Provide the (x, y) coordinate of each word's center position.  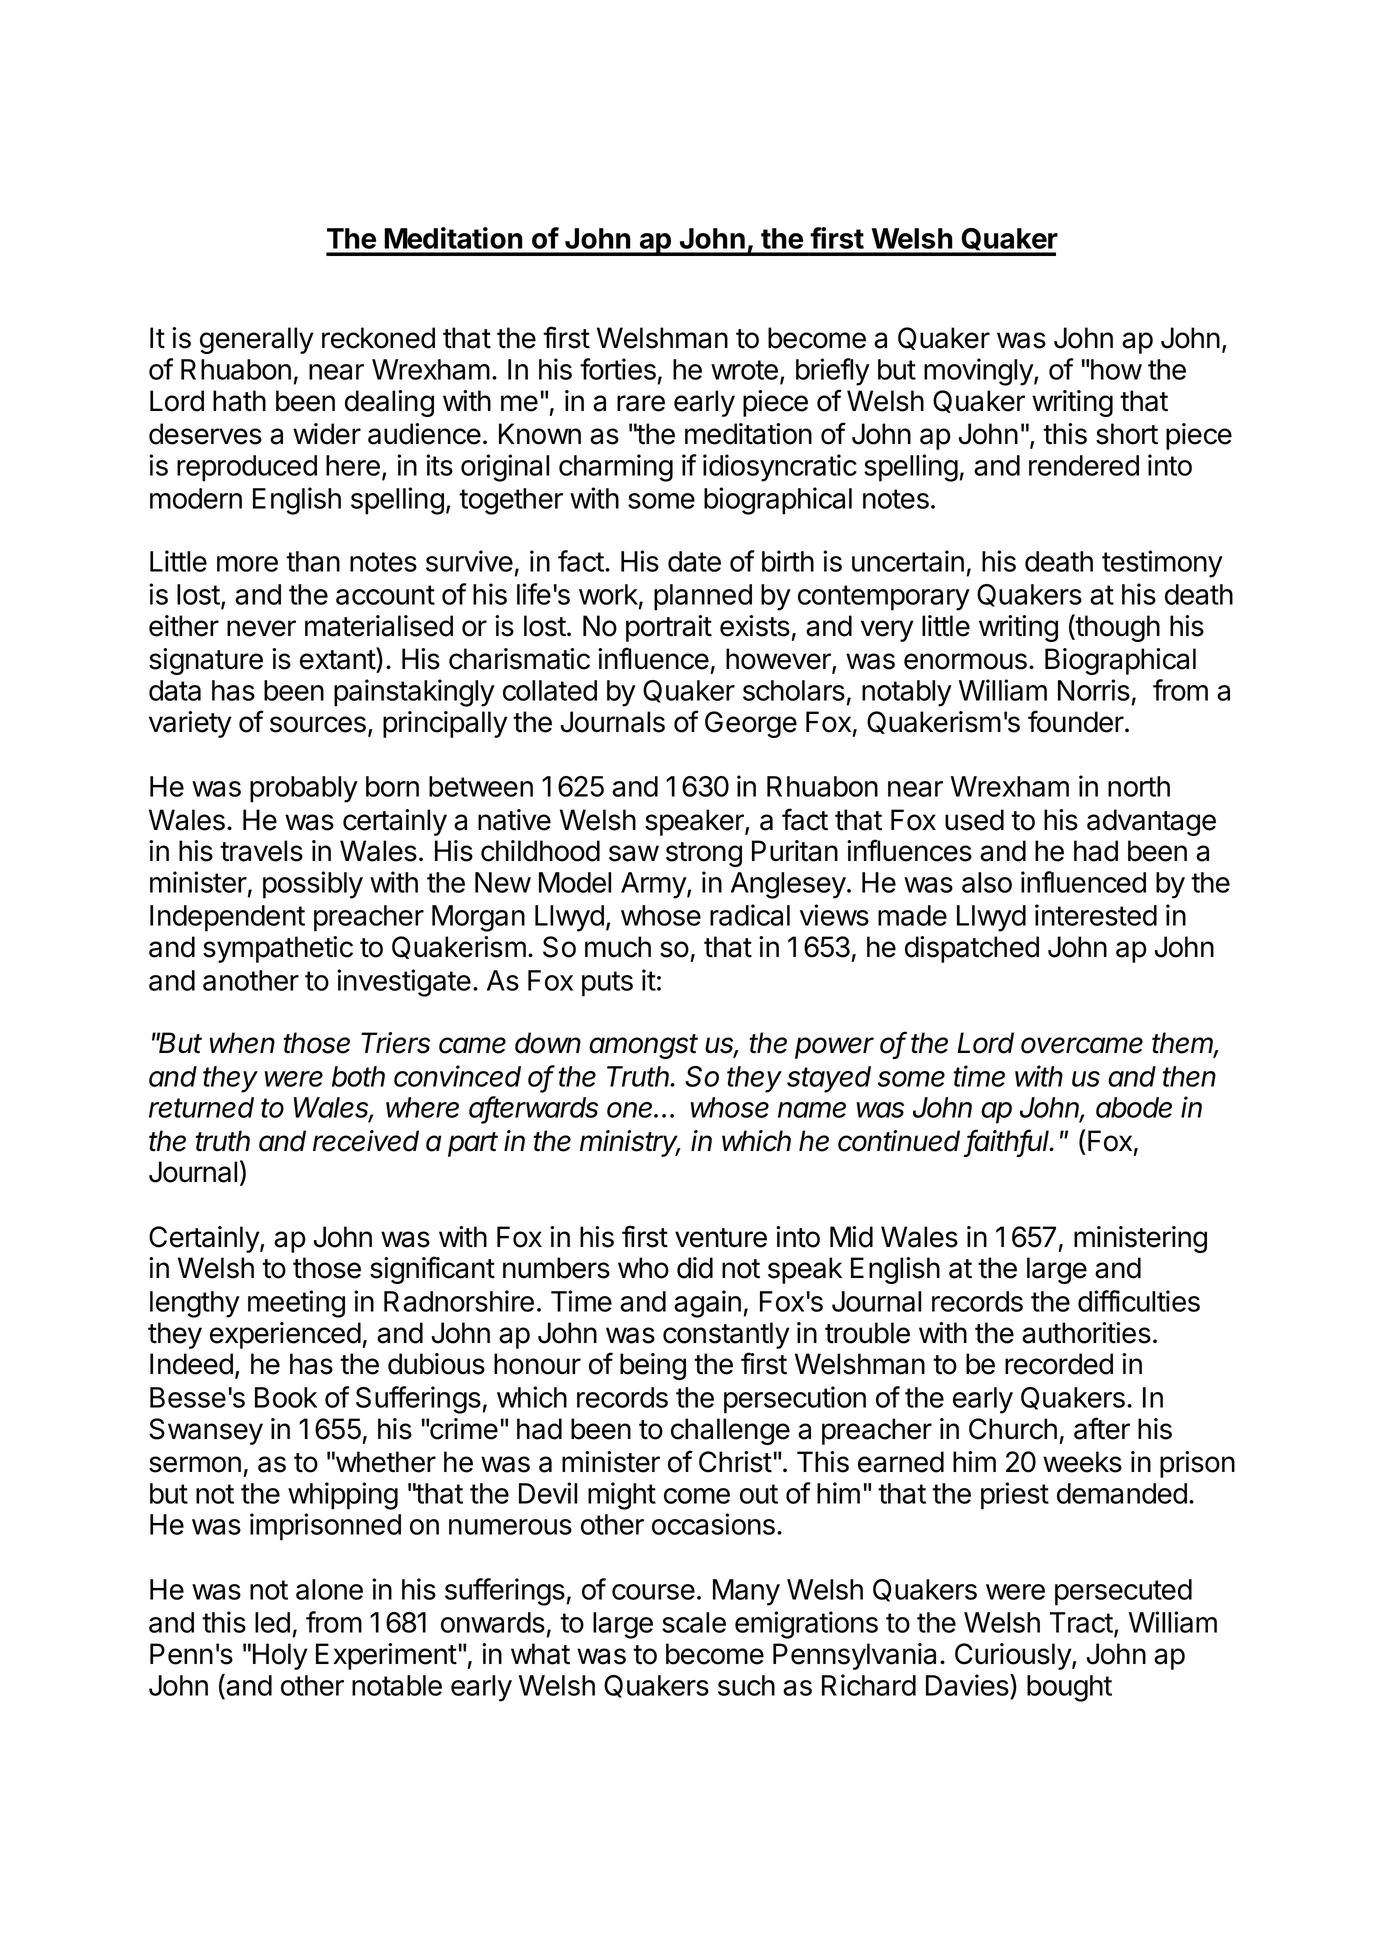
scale (694, 1622)
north (1139, 786)
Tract (1082, 1624)
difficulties (1139, 1301)
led (272, 1622)
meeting (296, 1304)
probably (304, 789)
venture (721, 1238)
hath (239, 401)
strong (704, 854)
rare (641, 403)
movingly (979, 372)
